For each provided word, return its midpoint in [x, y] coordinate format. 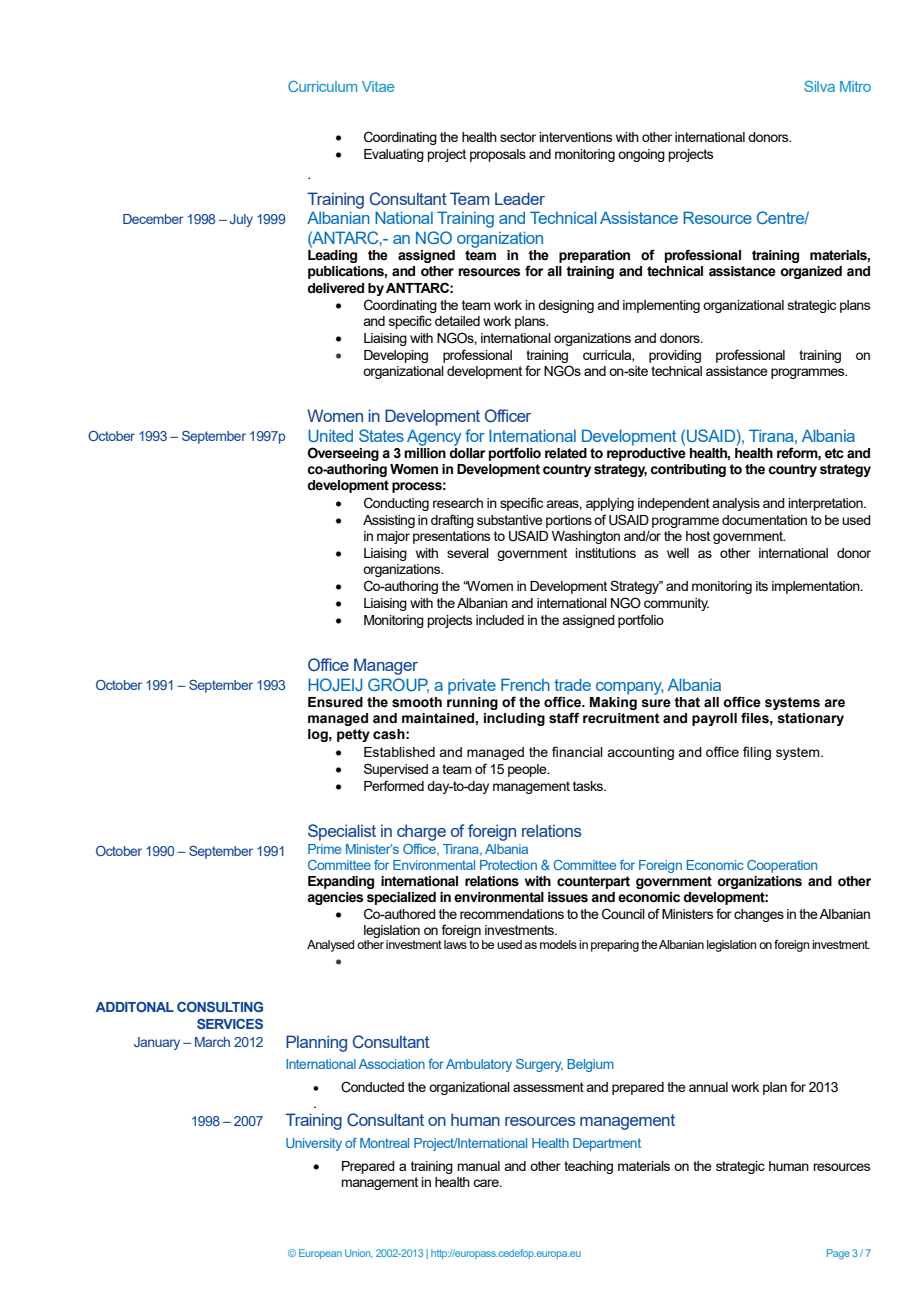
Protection [508, 865]
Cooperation [782, 866]
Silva [819, 86]
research [458, 503]
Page [838, 1254]
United [330, 435]
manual [478, 1166]
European [320, 1254]
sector [518, 137]
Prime [324, 849]
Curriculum [322, 86]
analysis [736, 504]
